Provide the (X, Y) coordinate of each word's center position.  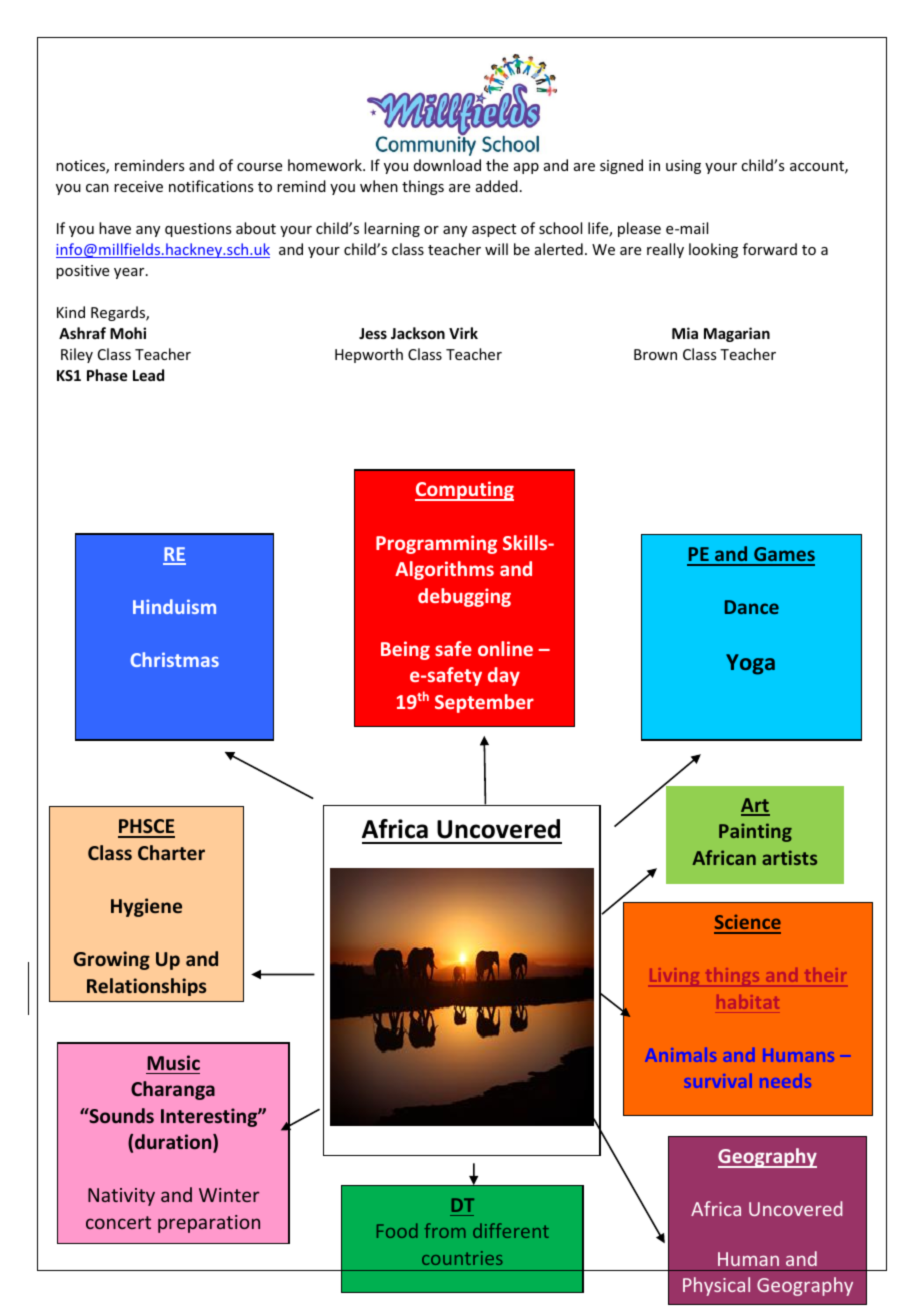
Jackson (418, 333)
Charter (171, 852)
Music (173, 1062)
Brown (655, 354)
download (447, 165)
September (484, 703)
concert (118, 1222)
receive (138, 186)
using (683, 167)
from (445, 1230)
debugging (464, 597)
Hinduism (174, 606)
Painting (755, 832)
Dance (752, 607)
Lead (148, 375)
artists (789, 857)
